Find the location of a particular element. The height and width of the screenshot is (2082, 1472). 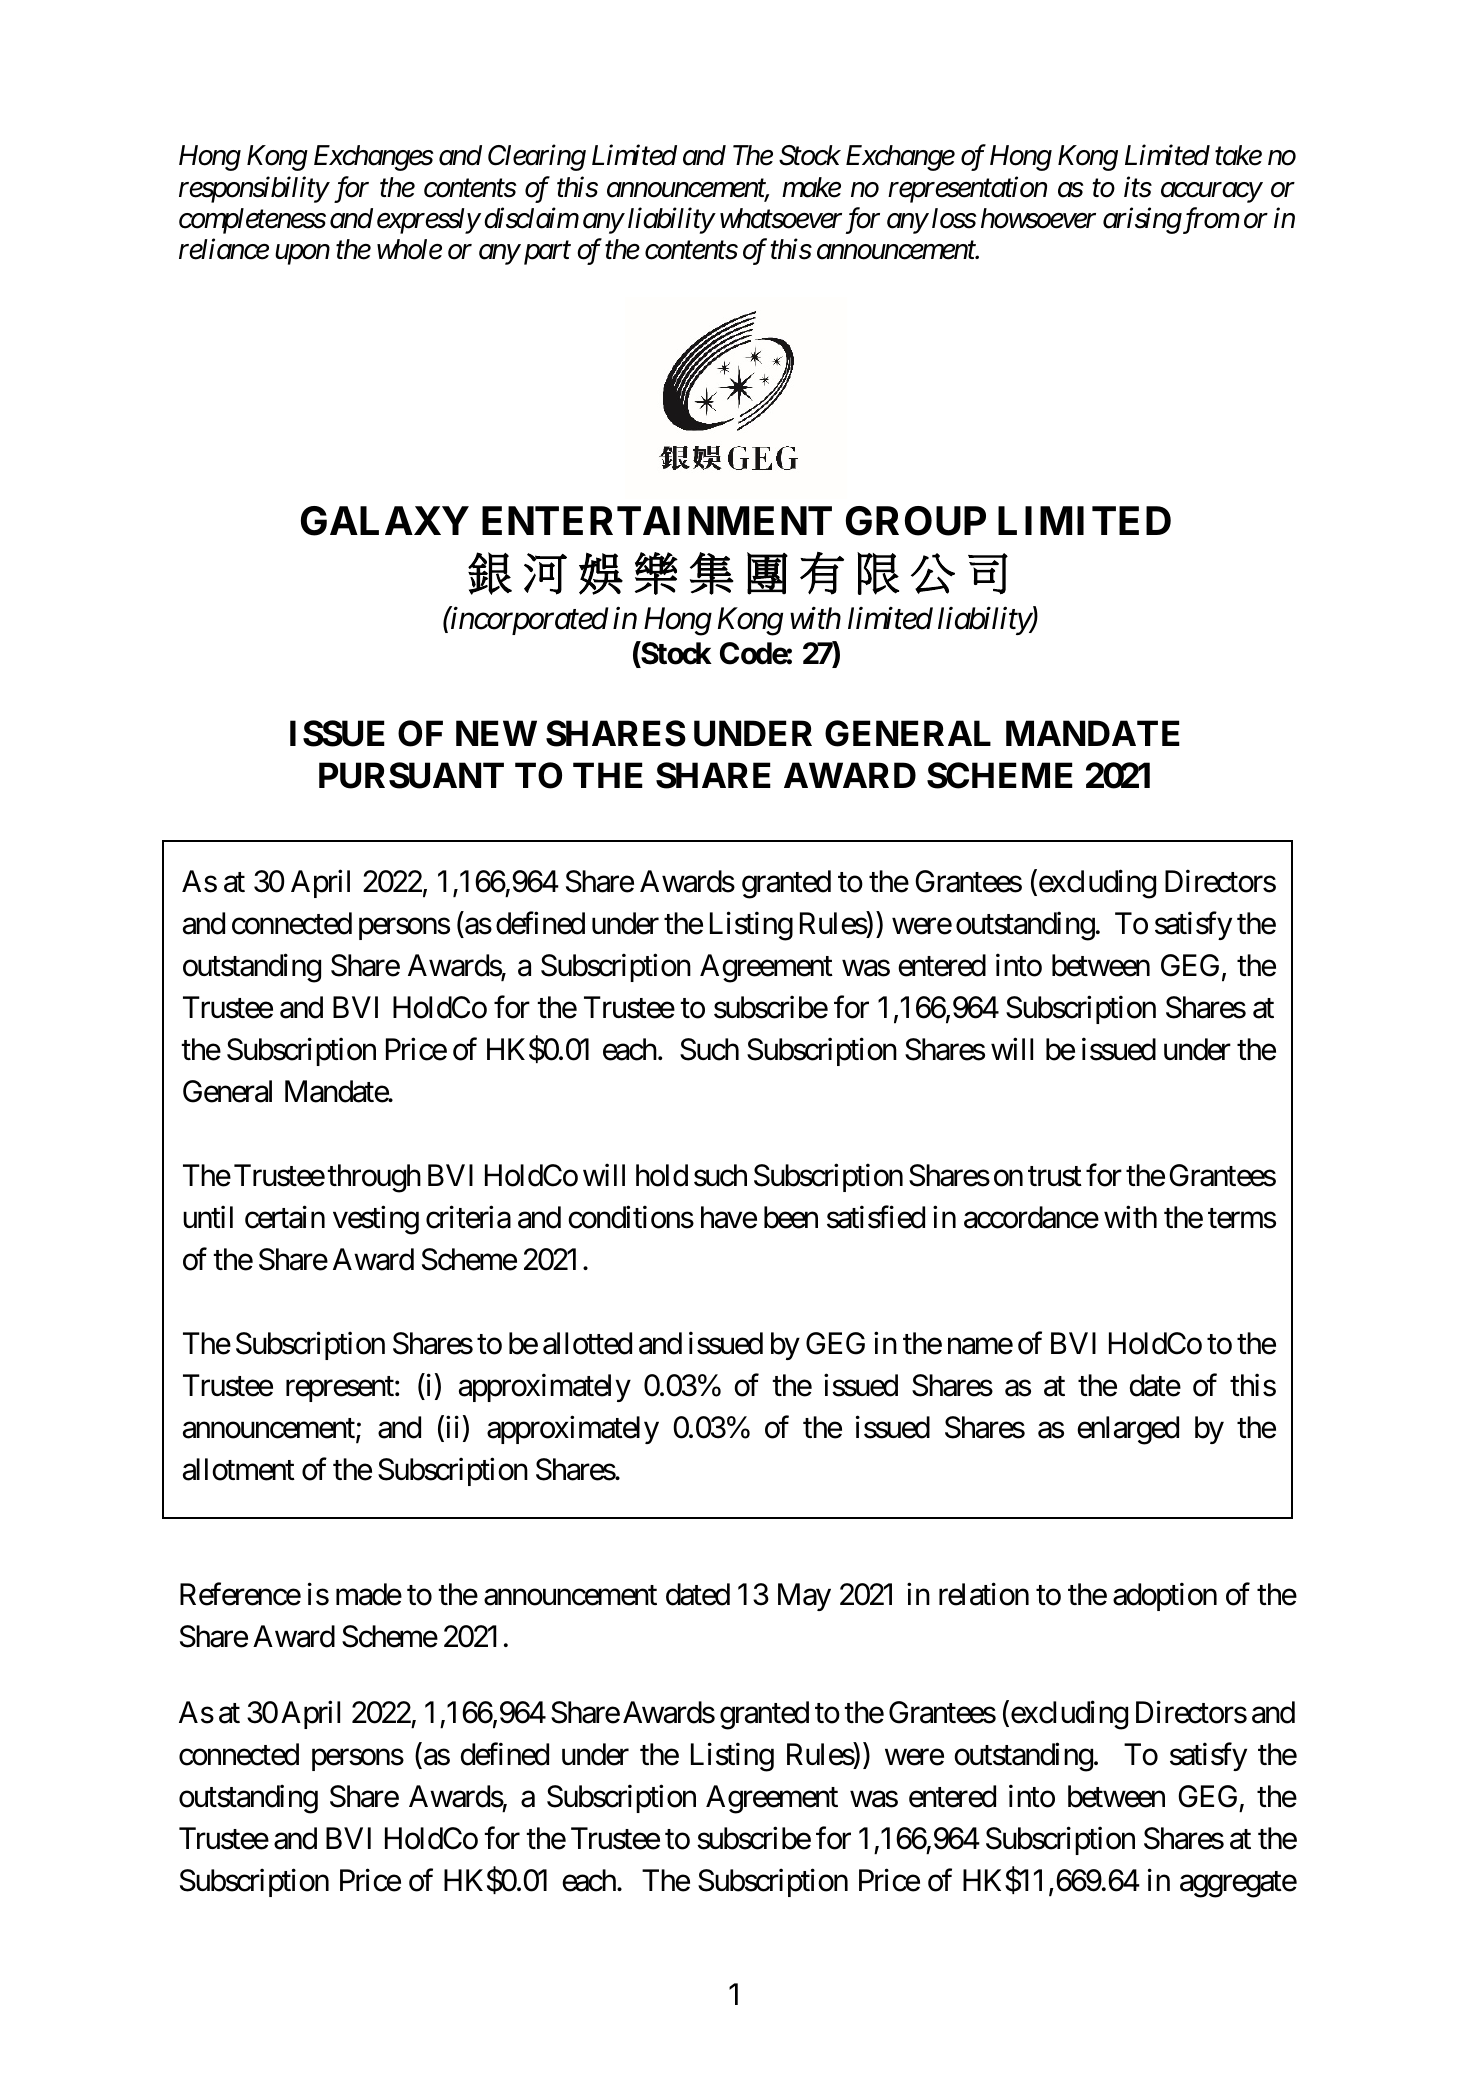

certain is located at coordinates (285, 1217).
